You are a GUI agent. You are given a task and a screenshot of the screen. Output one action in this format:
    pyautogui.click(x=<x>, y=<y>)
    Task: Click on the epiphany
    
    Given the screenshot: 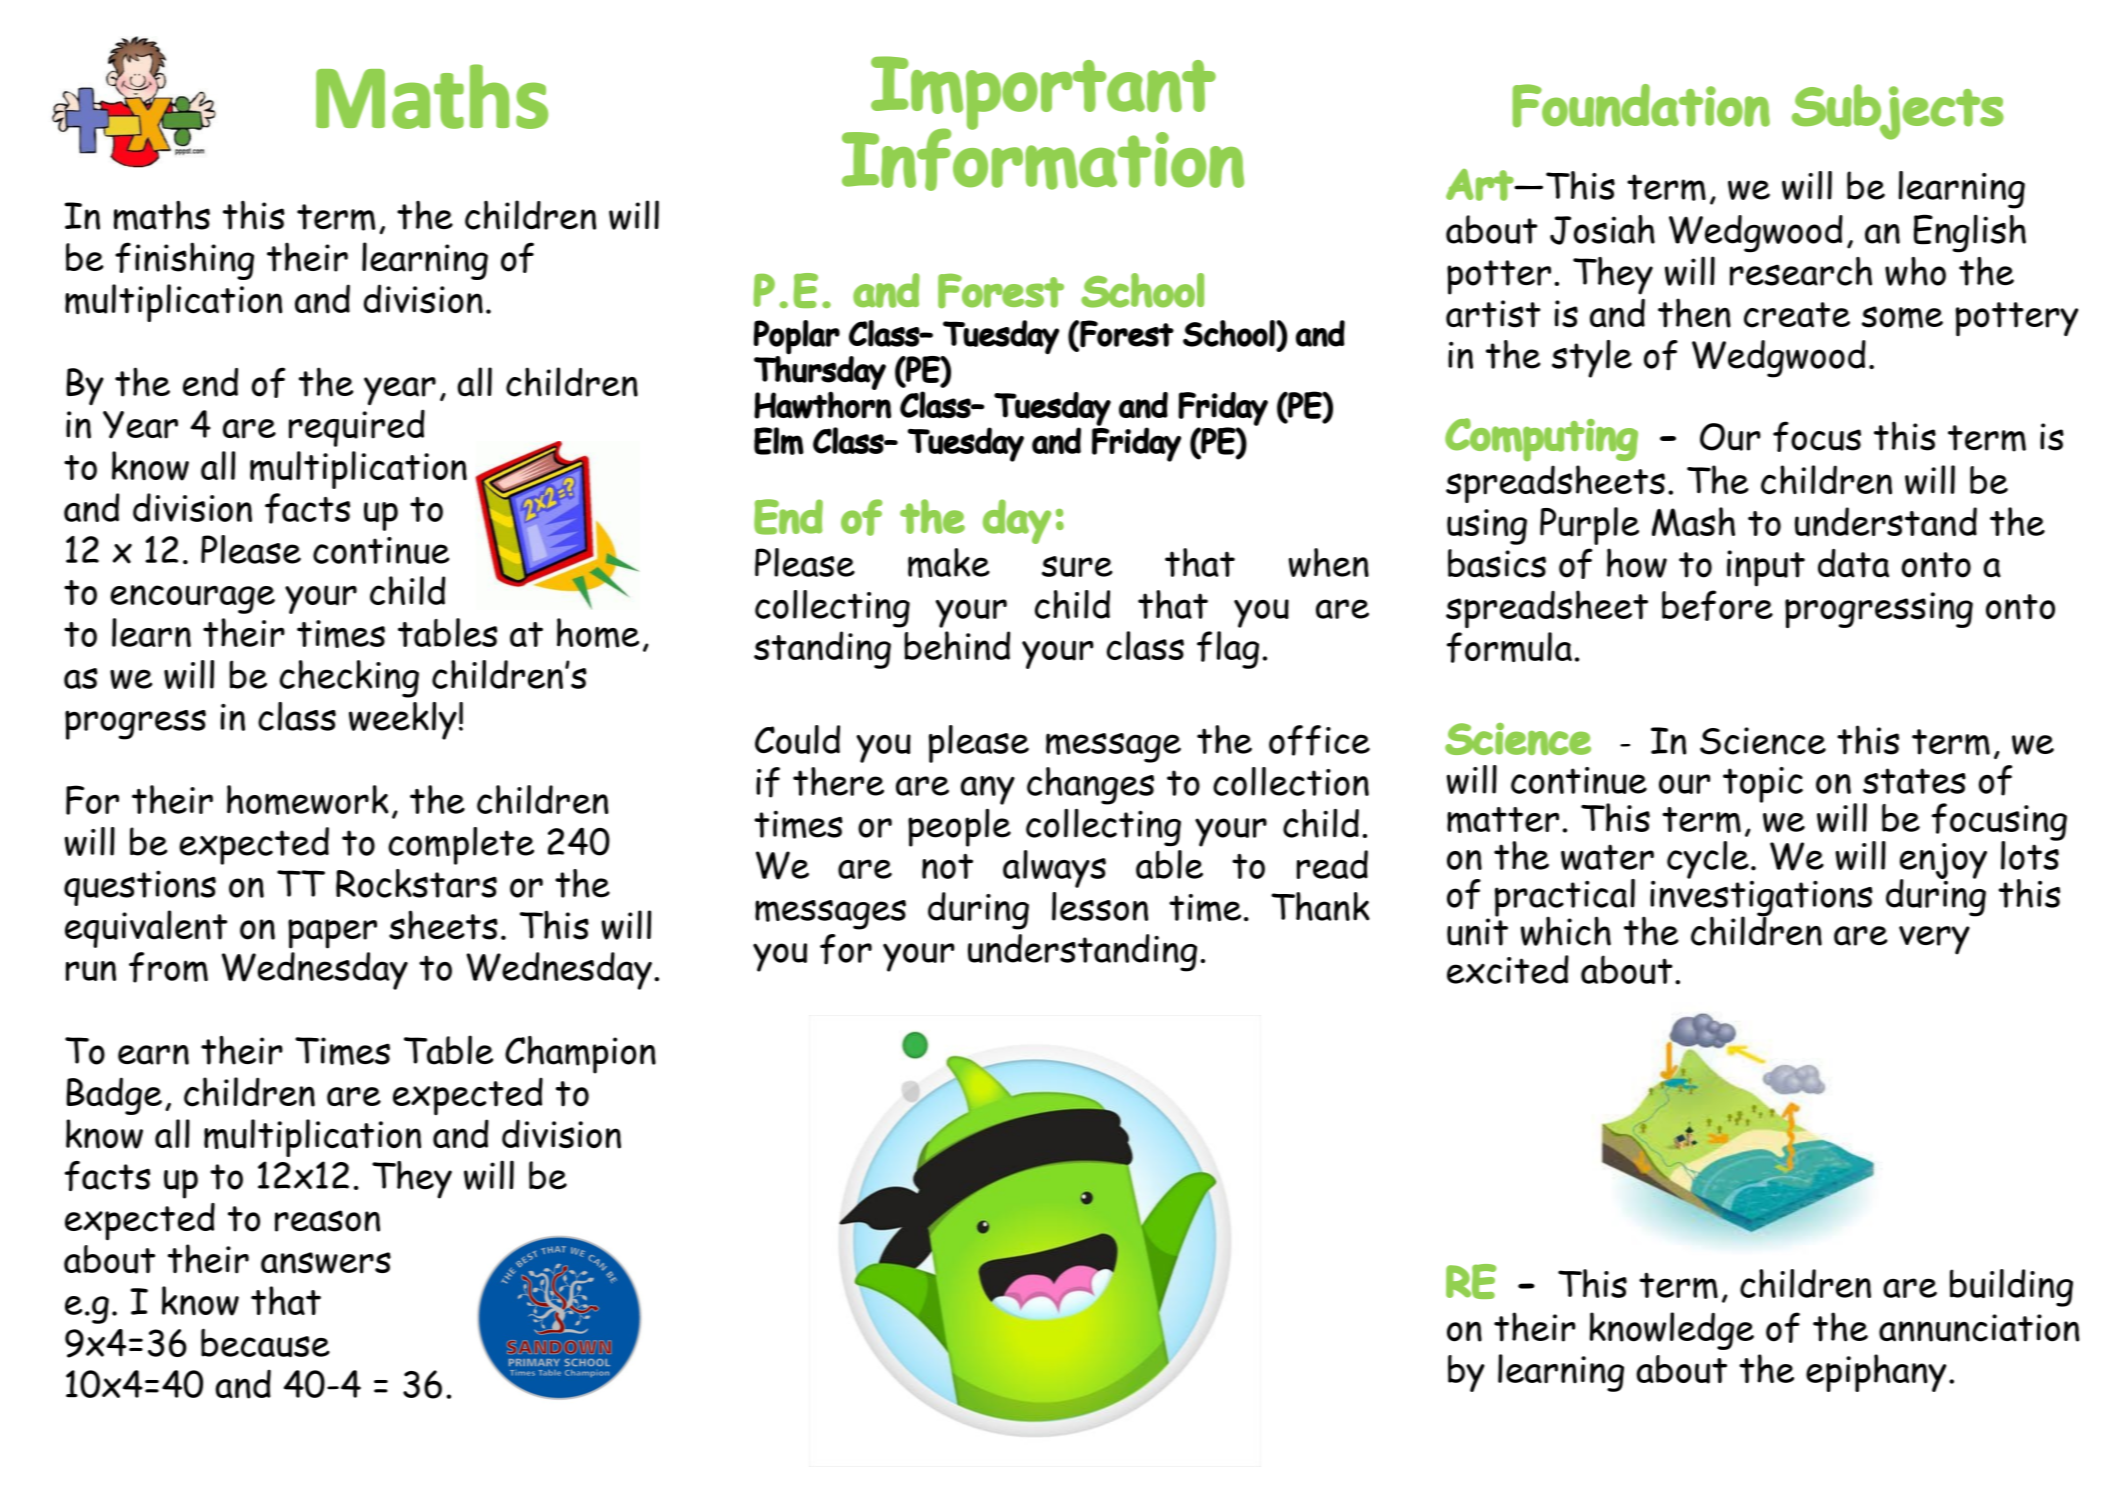 What is the action you would take?
    pyautogui.click(x=1876, y=1373)
